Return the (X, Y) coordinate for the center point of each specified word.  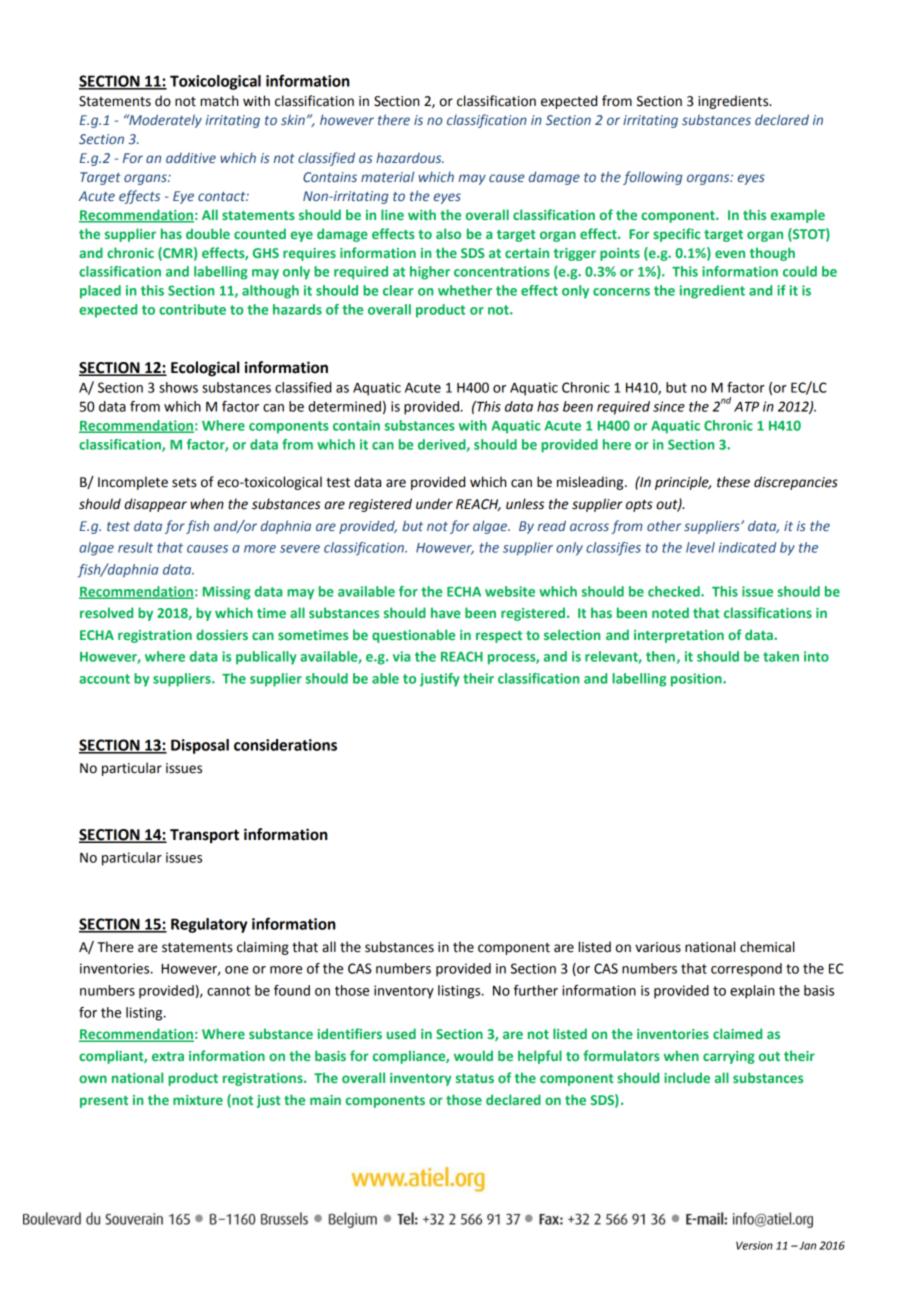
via (401, 656)
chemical (767, 947)
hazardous (410, 157)
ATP (746, 407)
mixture (198, 1100)
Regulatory (209, 925)
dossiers (222, 634)
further (536, 990)
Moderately (164, 121)
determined (344, 406)
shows (178, 387)
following (652, 178)
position (697, 680)
